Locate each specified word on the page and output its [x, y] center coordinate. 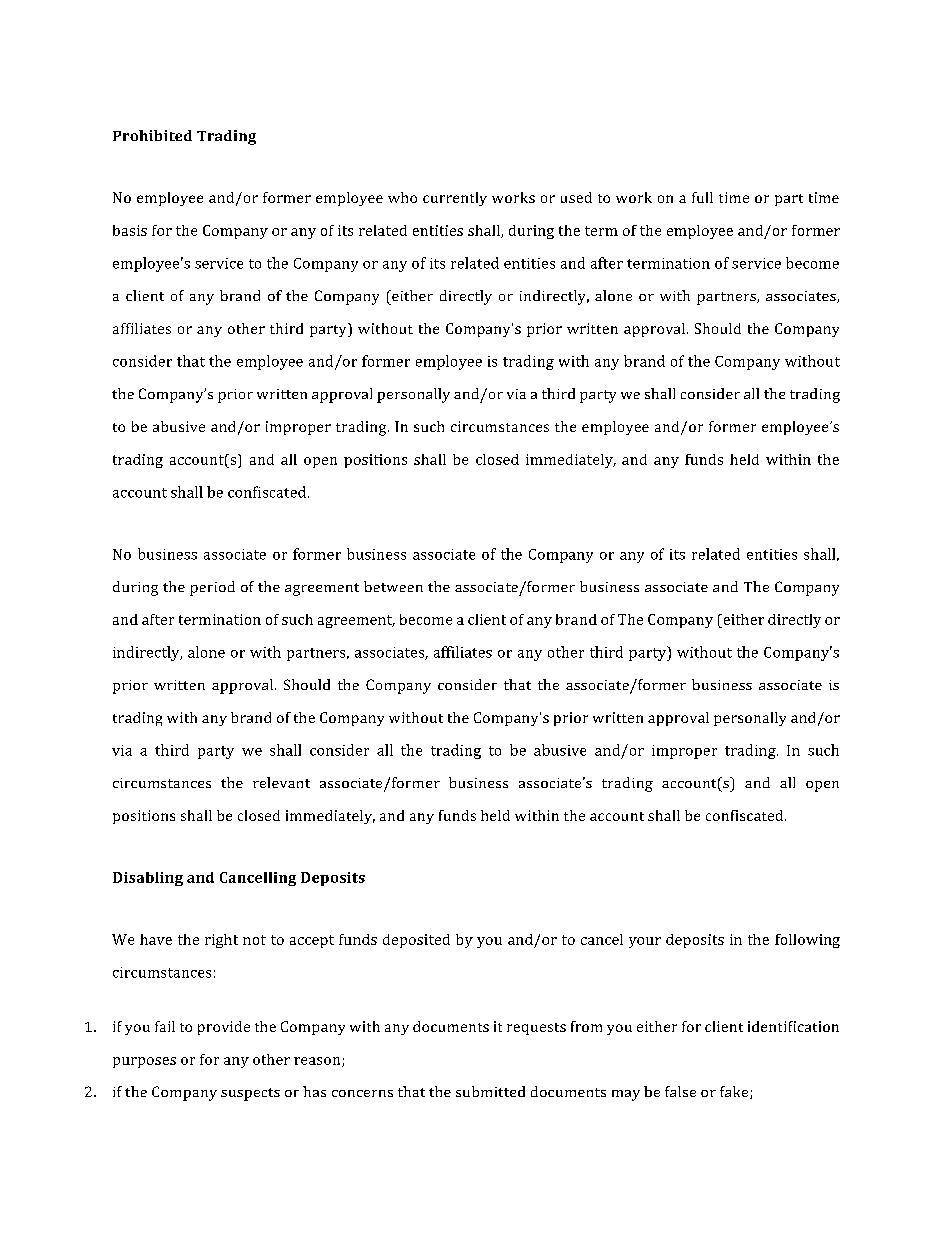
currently [455, 199]
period [212, 588]
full [702, 197]
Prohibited [152, 135]
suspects [250, 1094]
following [807, 941]
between [393, 586]
